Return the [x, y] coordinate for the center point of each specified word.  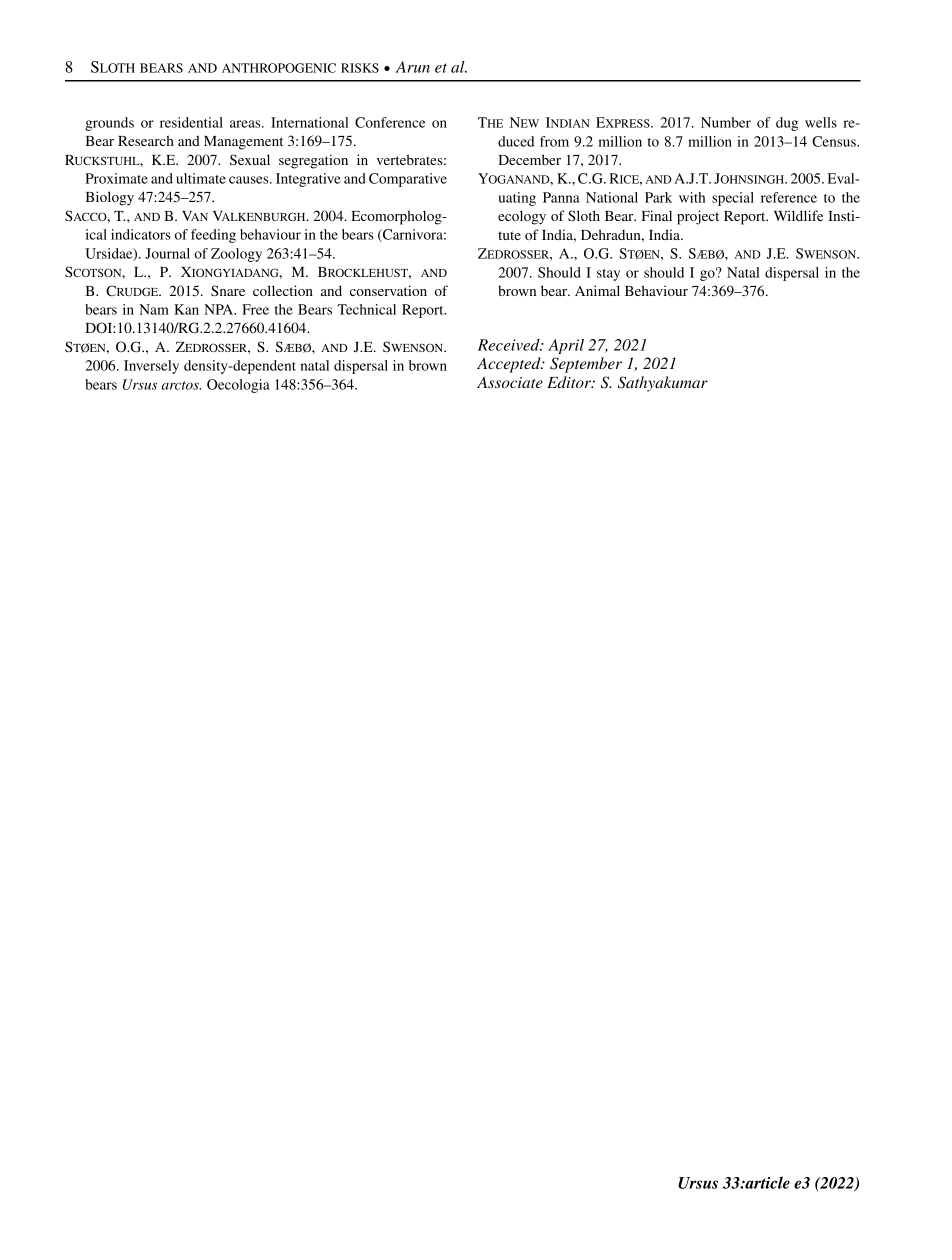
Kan [186, 309]
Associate [510, 382]
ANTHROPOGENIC [279, 68]
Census [835, 141]
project [698, 217]
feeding [213, 236]
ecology [522, 217]
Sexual [250, 159]
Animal [597, 290]
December [529, 159]
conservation [388, 290]
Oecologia [238, 386]
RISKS [360, 68]
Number [726, 122]
